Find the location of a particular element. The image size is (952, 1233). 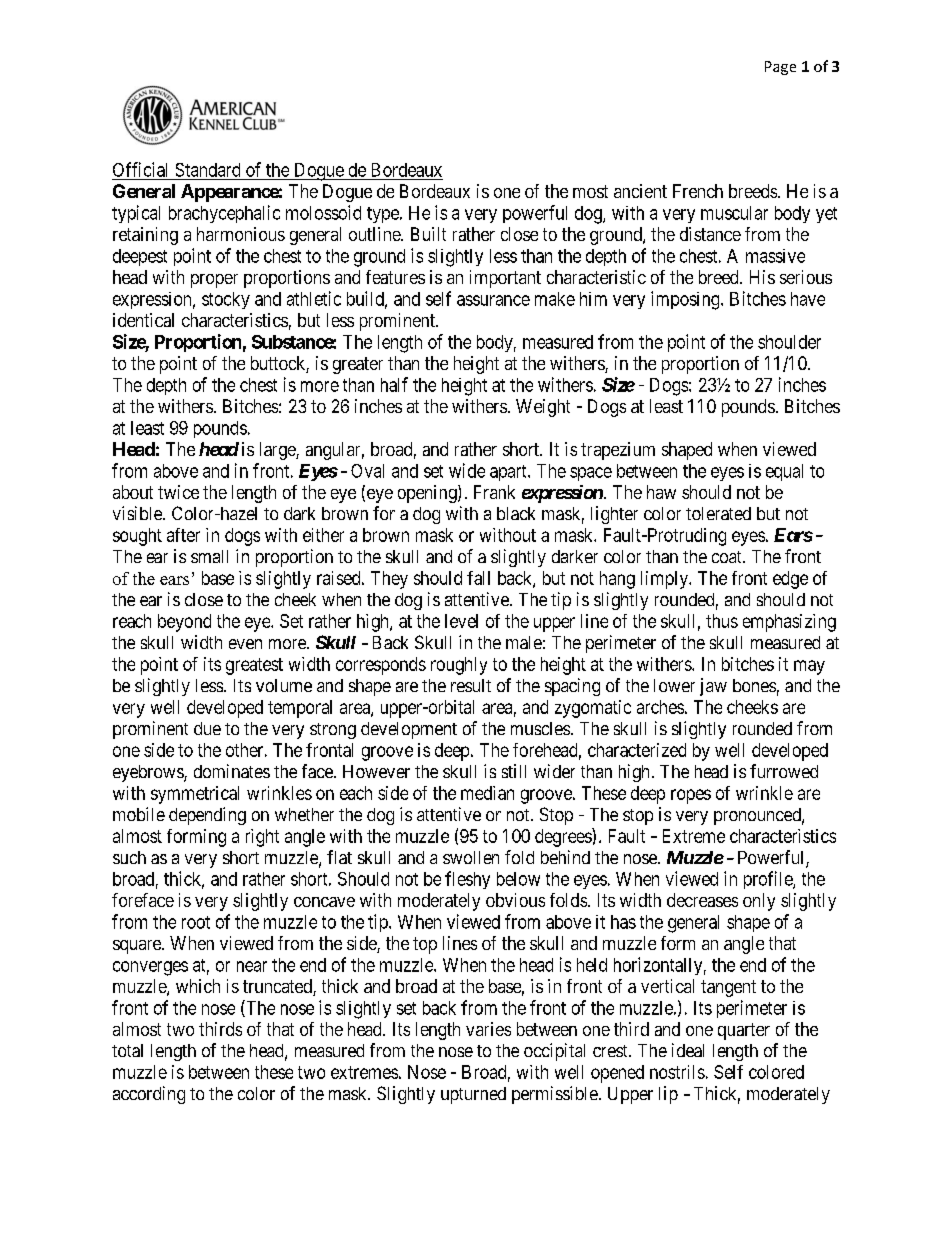

imposing is located at coordinates (686, 300).
